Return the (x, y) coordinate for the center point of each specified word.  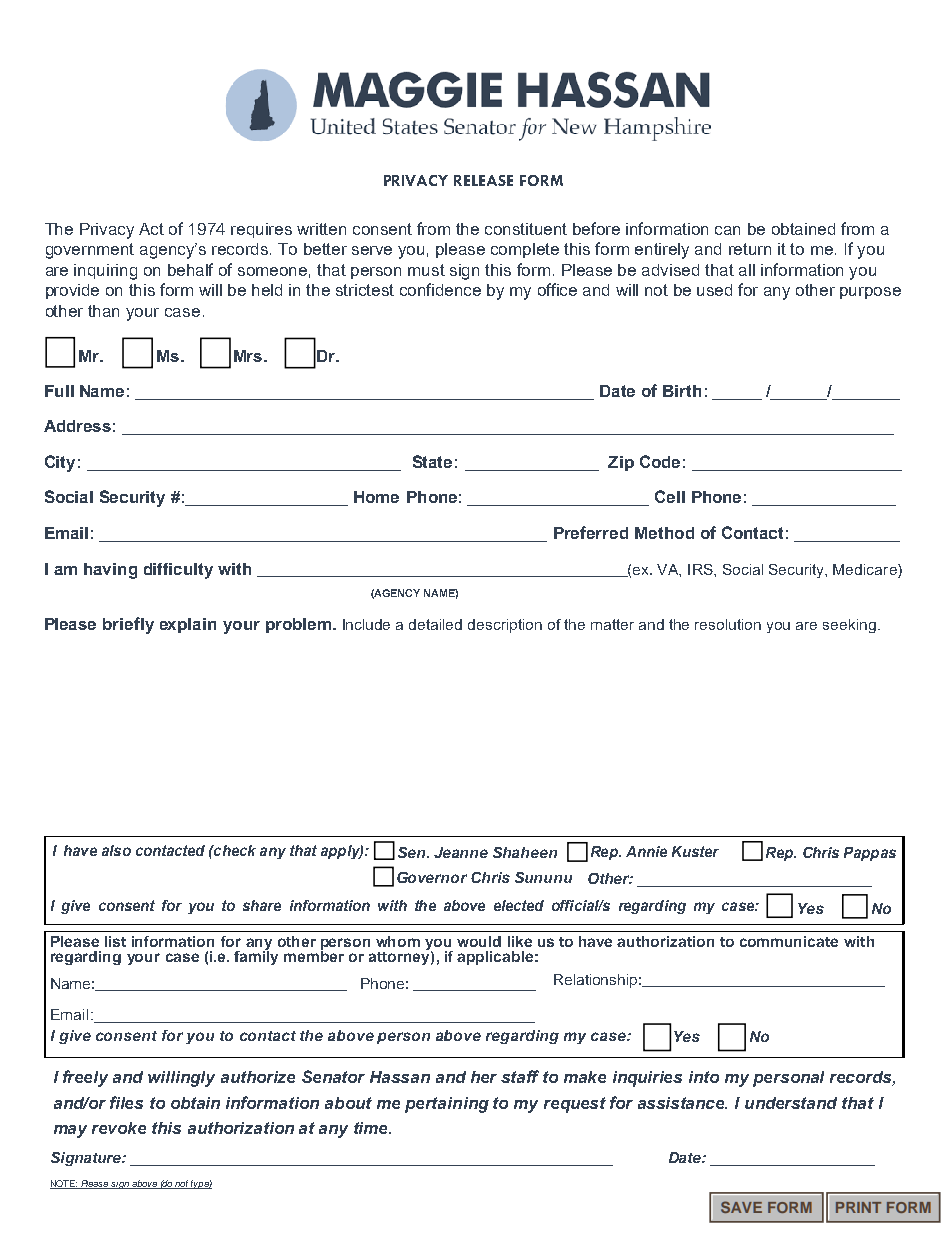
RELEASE (483, 180)
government (90, 251)
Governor (432, 877)
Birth (682, 391)
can (727, 230)
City (60, 463)
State (432, 461)
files (126, 1102)
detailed (435, 624)
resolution (728, 624)
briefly (128, 625)
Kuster (695, 851)
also (116, 850)
